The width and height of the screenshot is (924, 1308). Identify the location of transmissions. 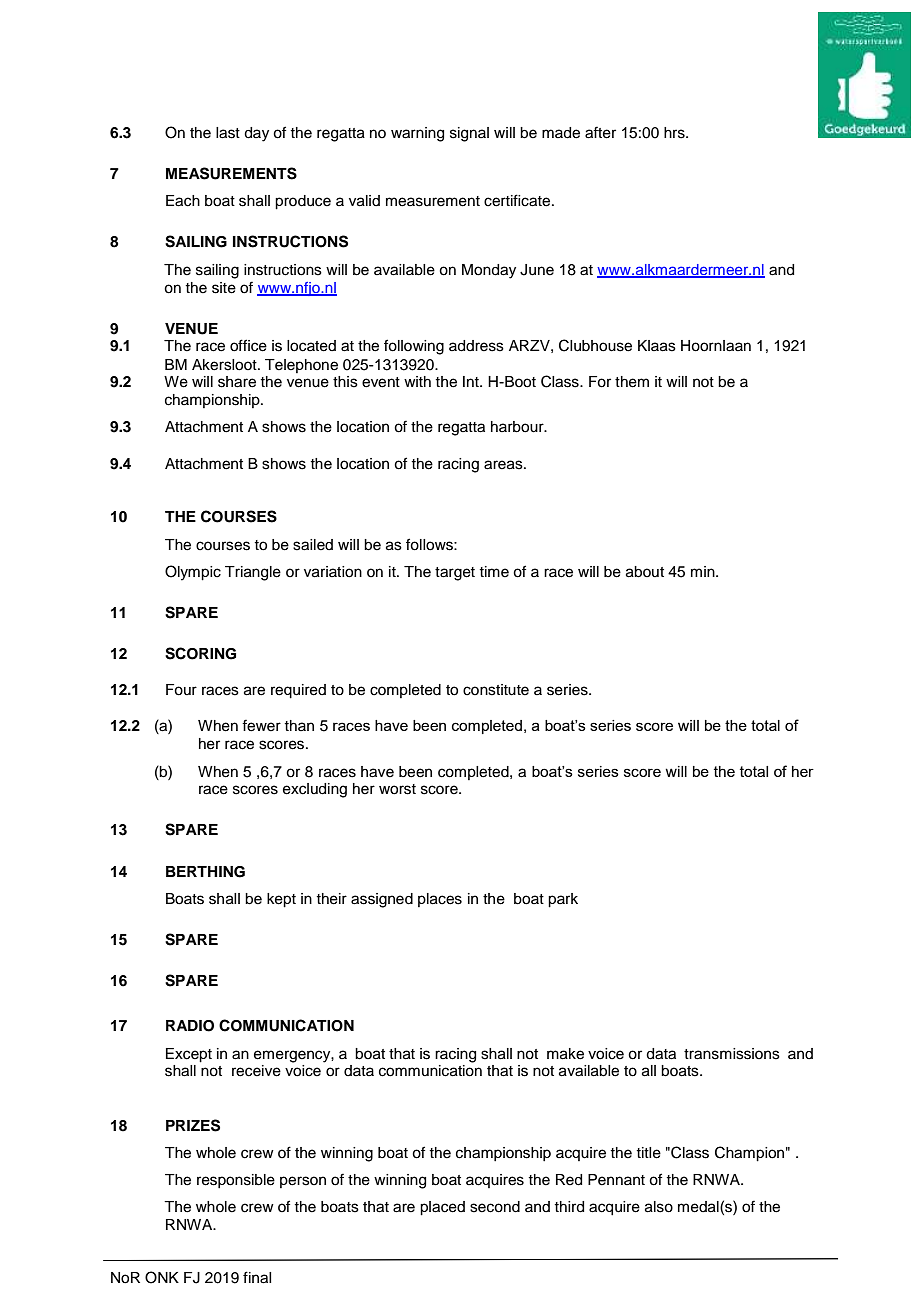
(732, 1054).
